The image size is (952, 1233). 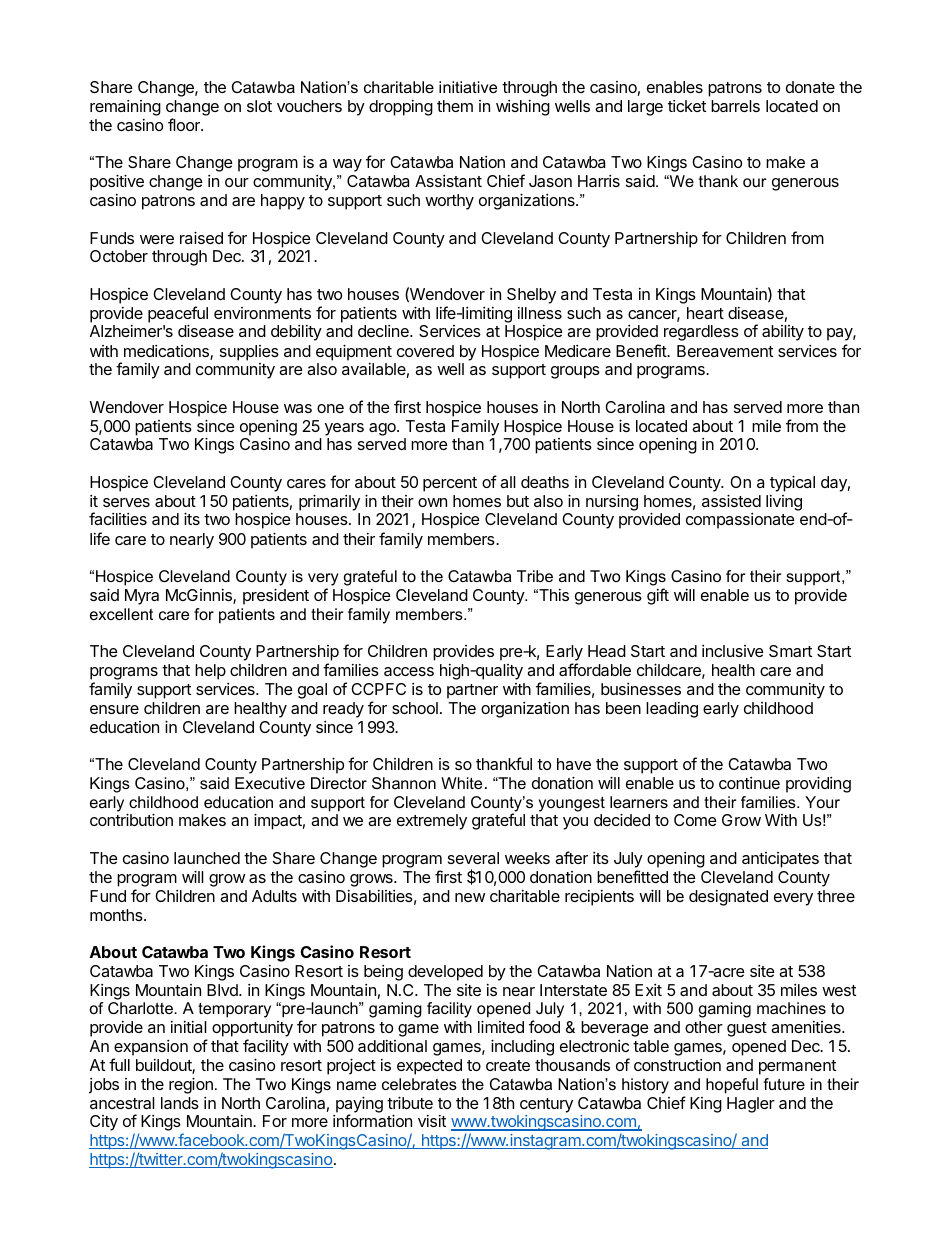 What do you see at coordinates (733, 651) in the page?
I see `inclusive` at bounding box center [733, 651].
